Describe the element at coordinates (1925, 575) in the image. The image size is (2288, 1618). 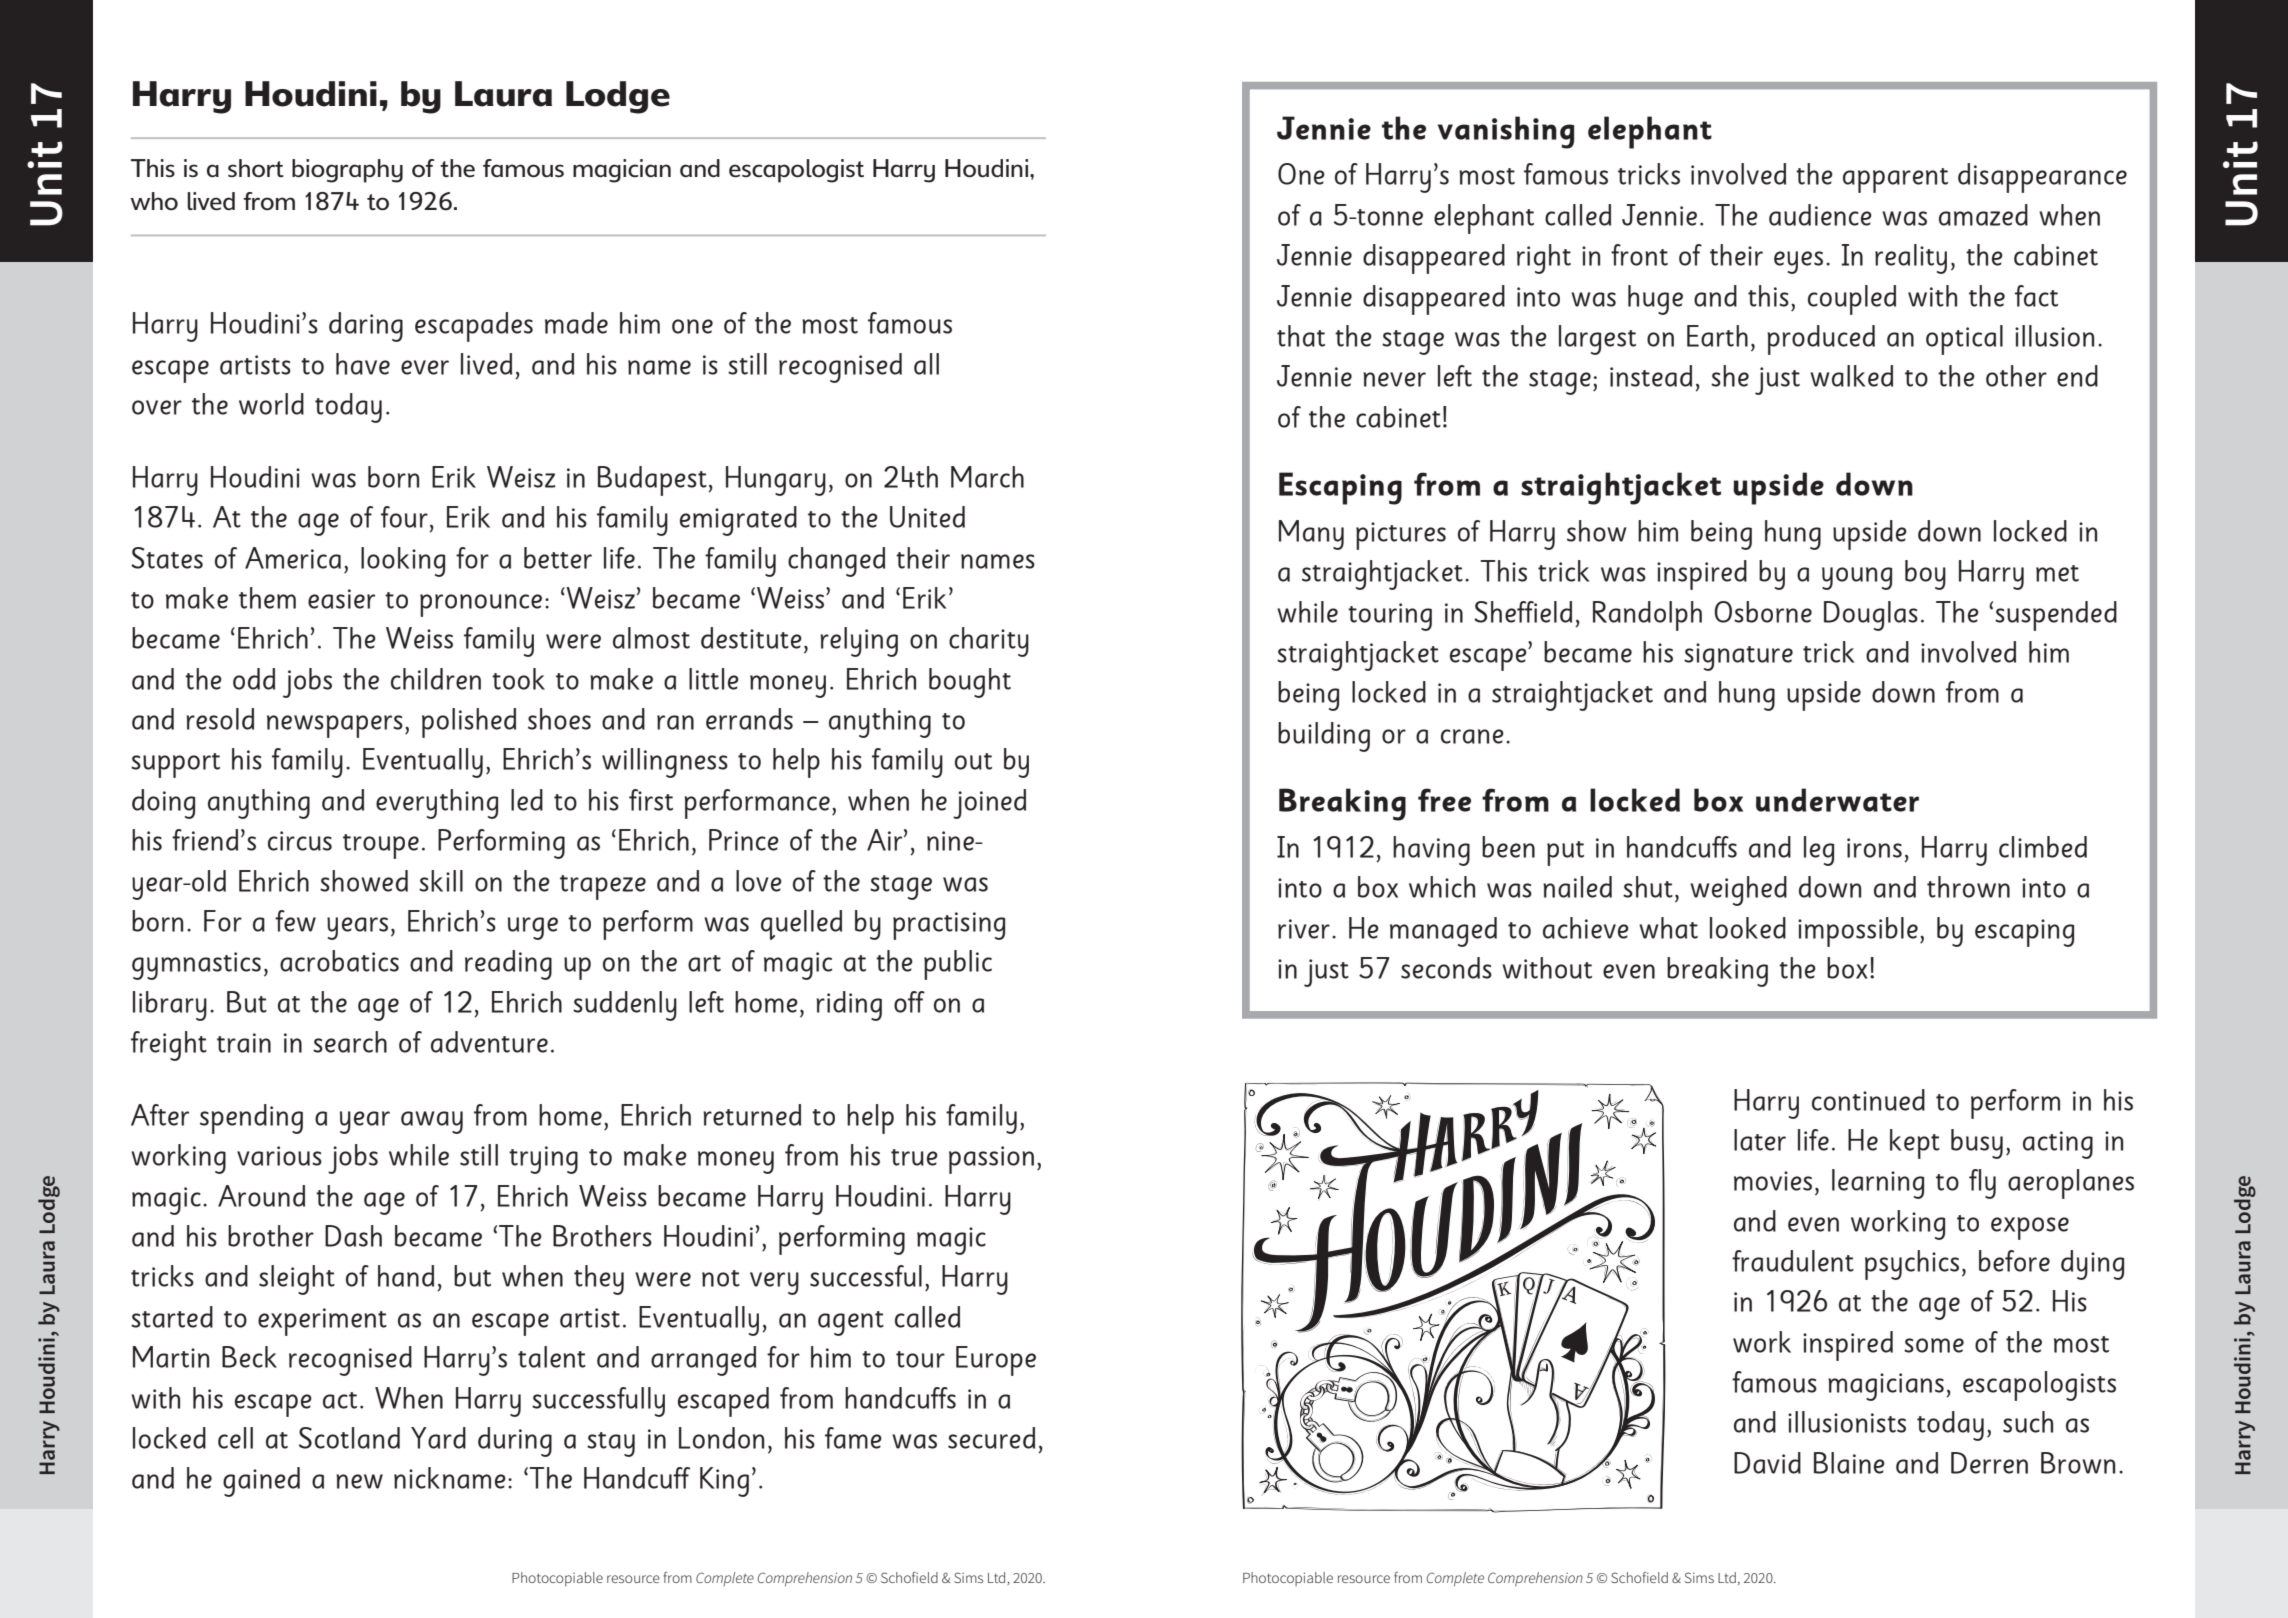
I see `boy` at that location.
